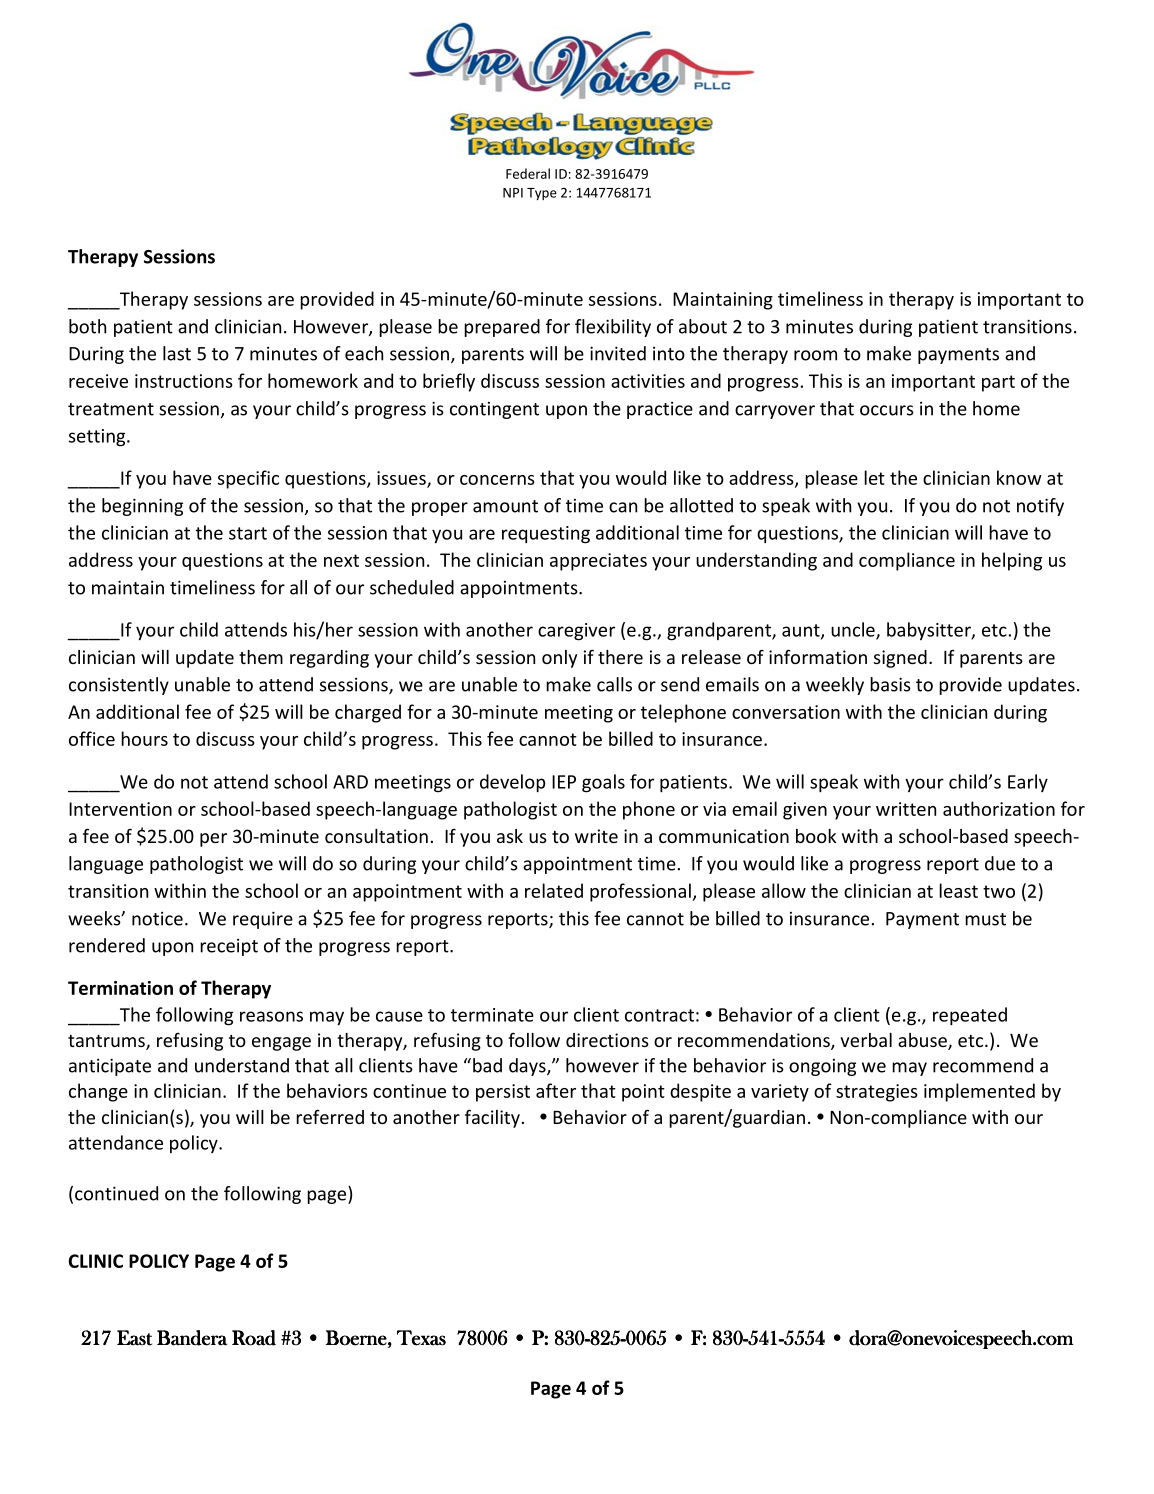  I want to click on Type, so click(542, 194).
